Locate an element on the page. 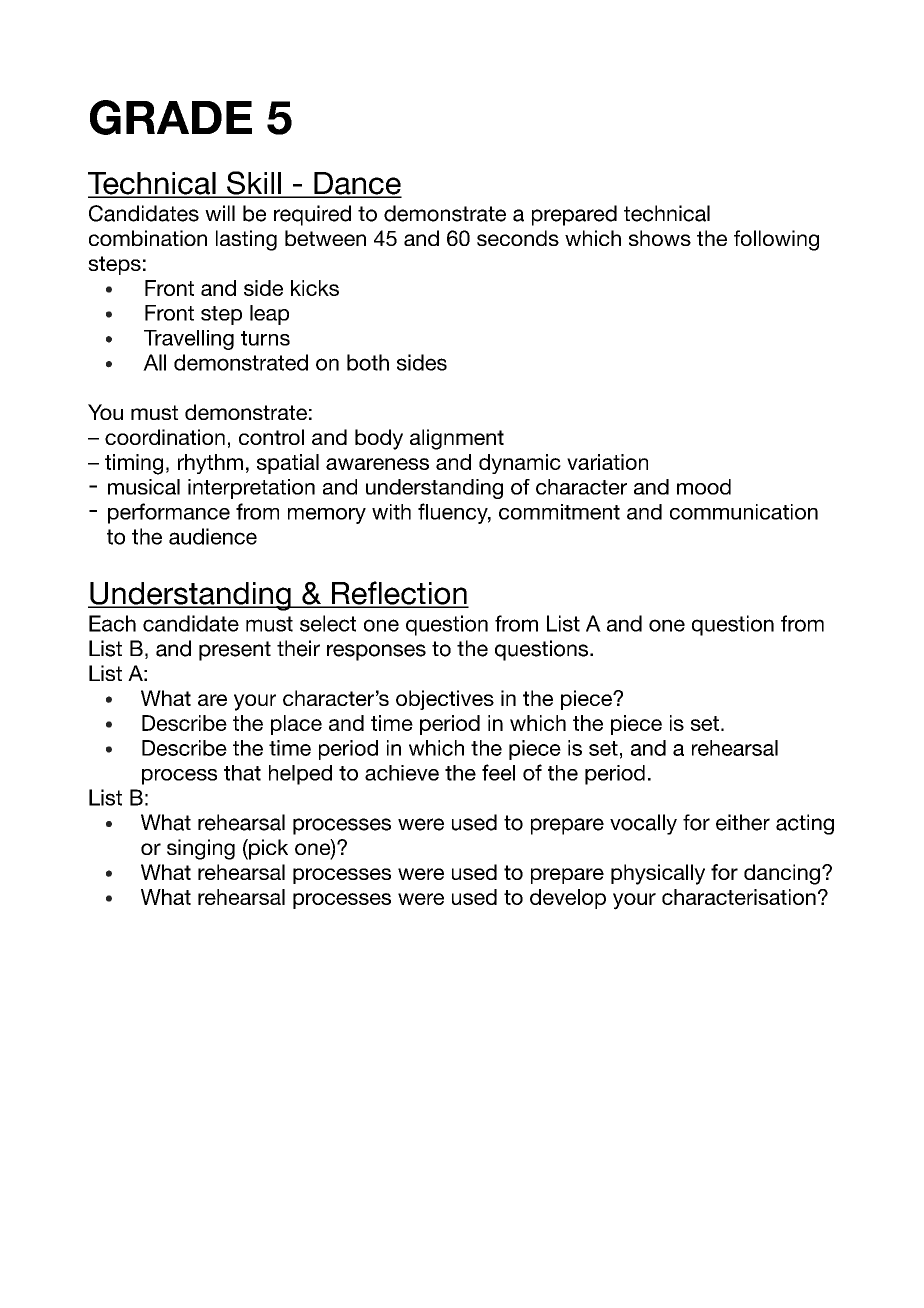  Dance is located at coordinates (357, 184).
